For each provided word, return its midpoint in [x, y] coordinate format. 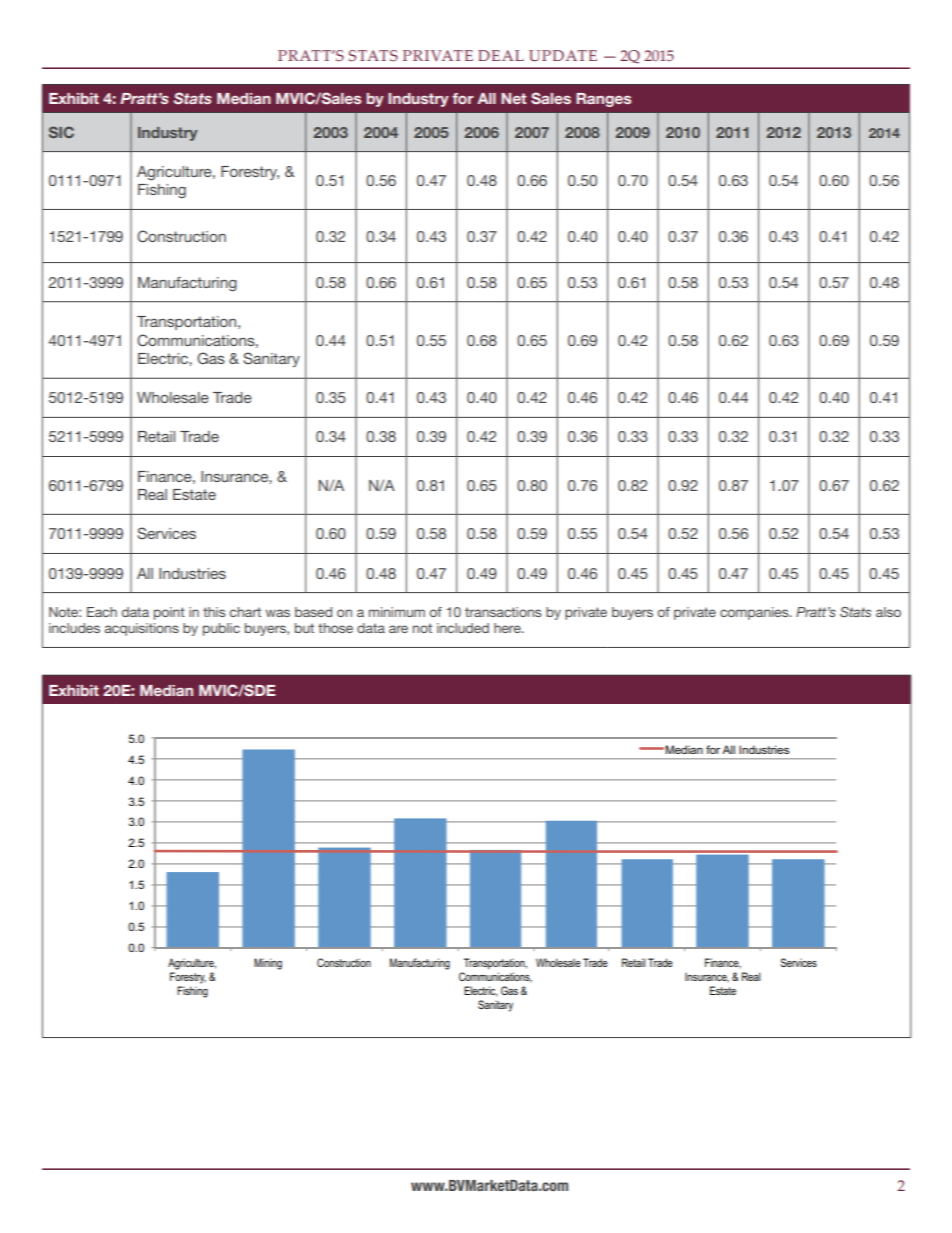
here [508, 628]
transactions [503, 612]
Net [514, 98]
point [169, 613]
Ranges [604, 100]
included [463, 628]
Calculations [758, 465]
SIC [61, 132]
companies [755, 613]
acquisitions [142, 629]
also [888, 612]
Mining [268, 964]
